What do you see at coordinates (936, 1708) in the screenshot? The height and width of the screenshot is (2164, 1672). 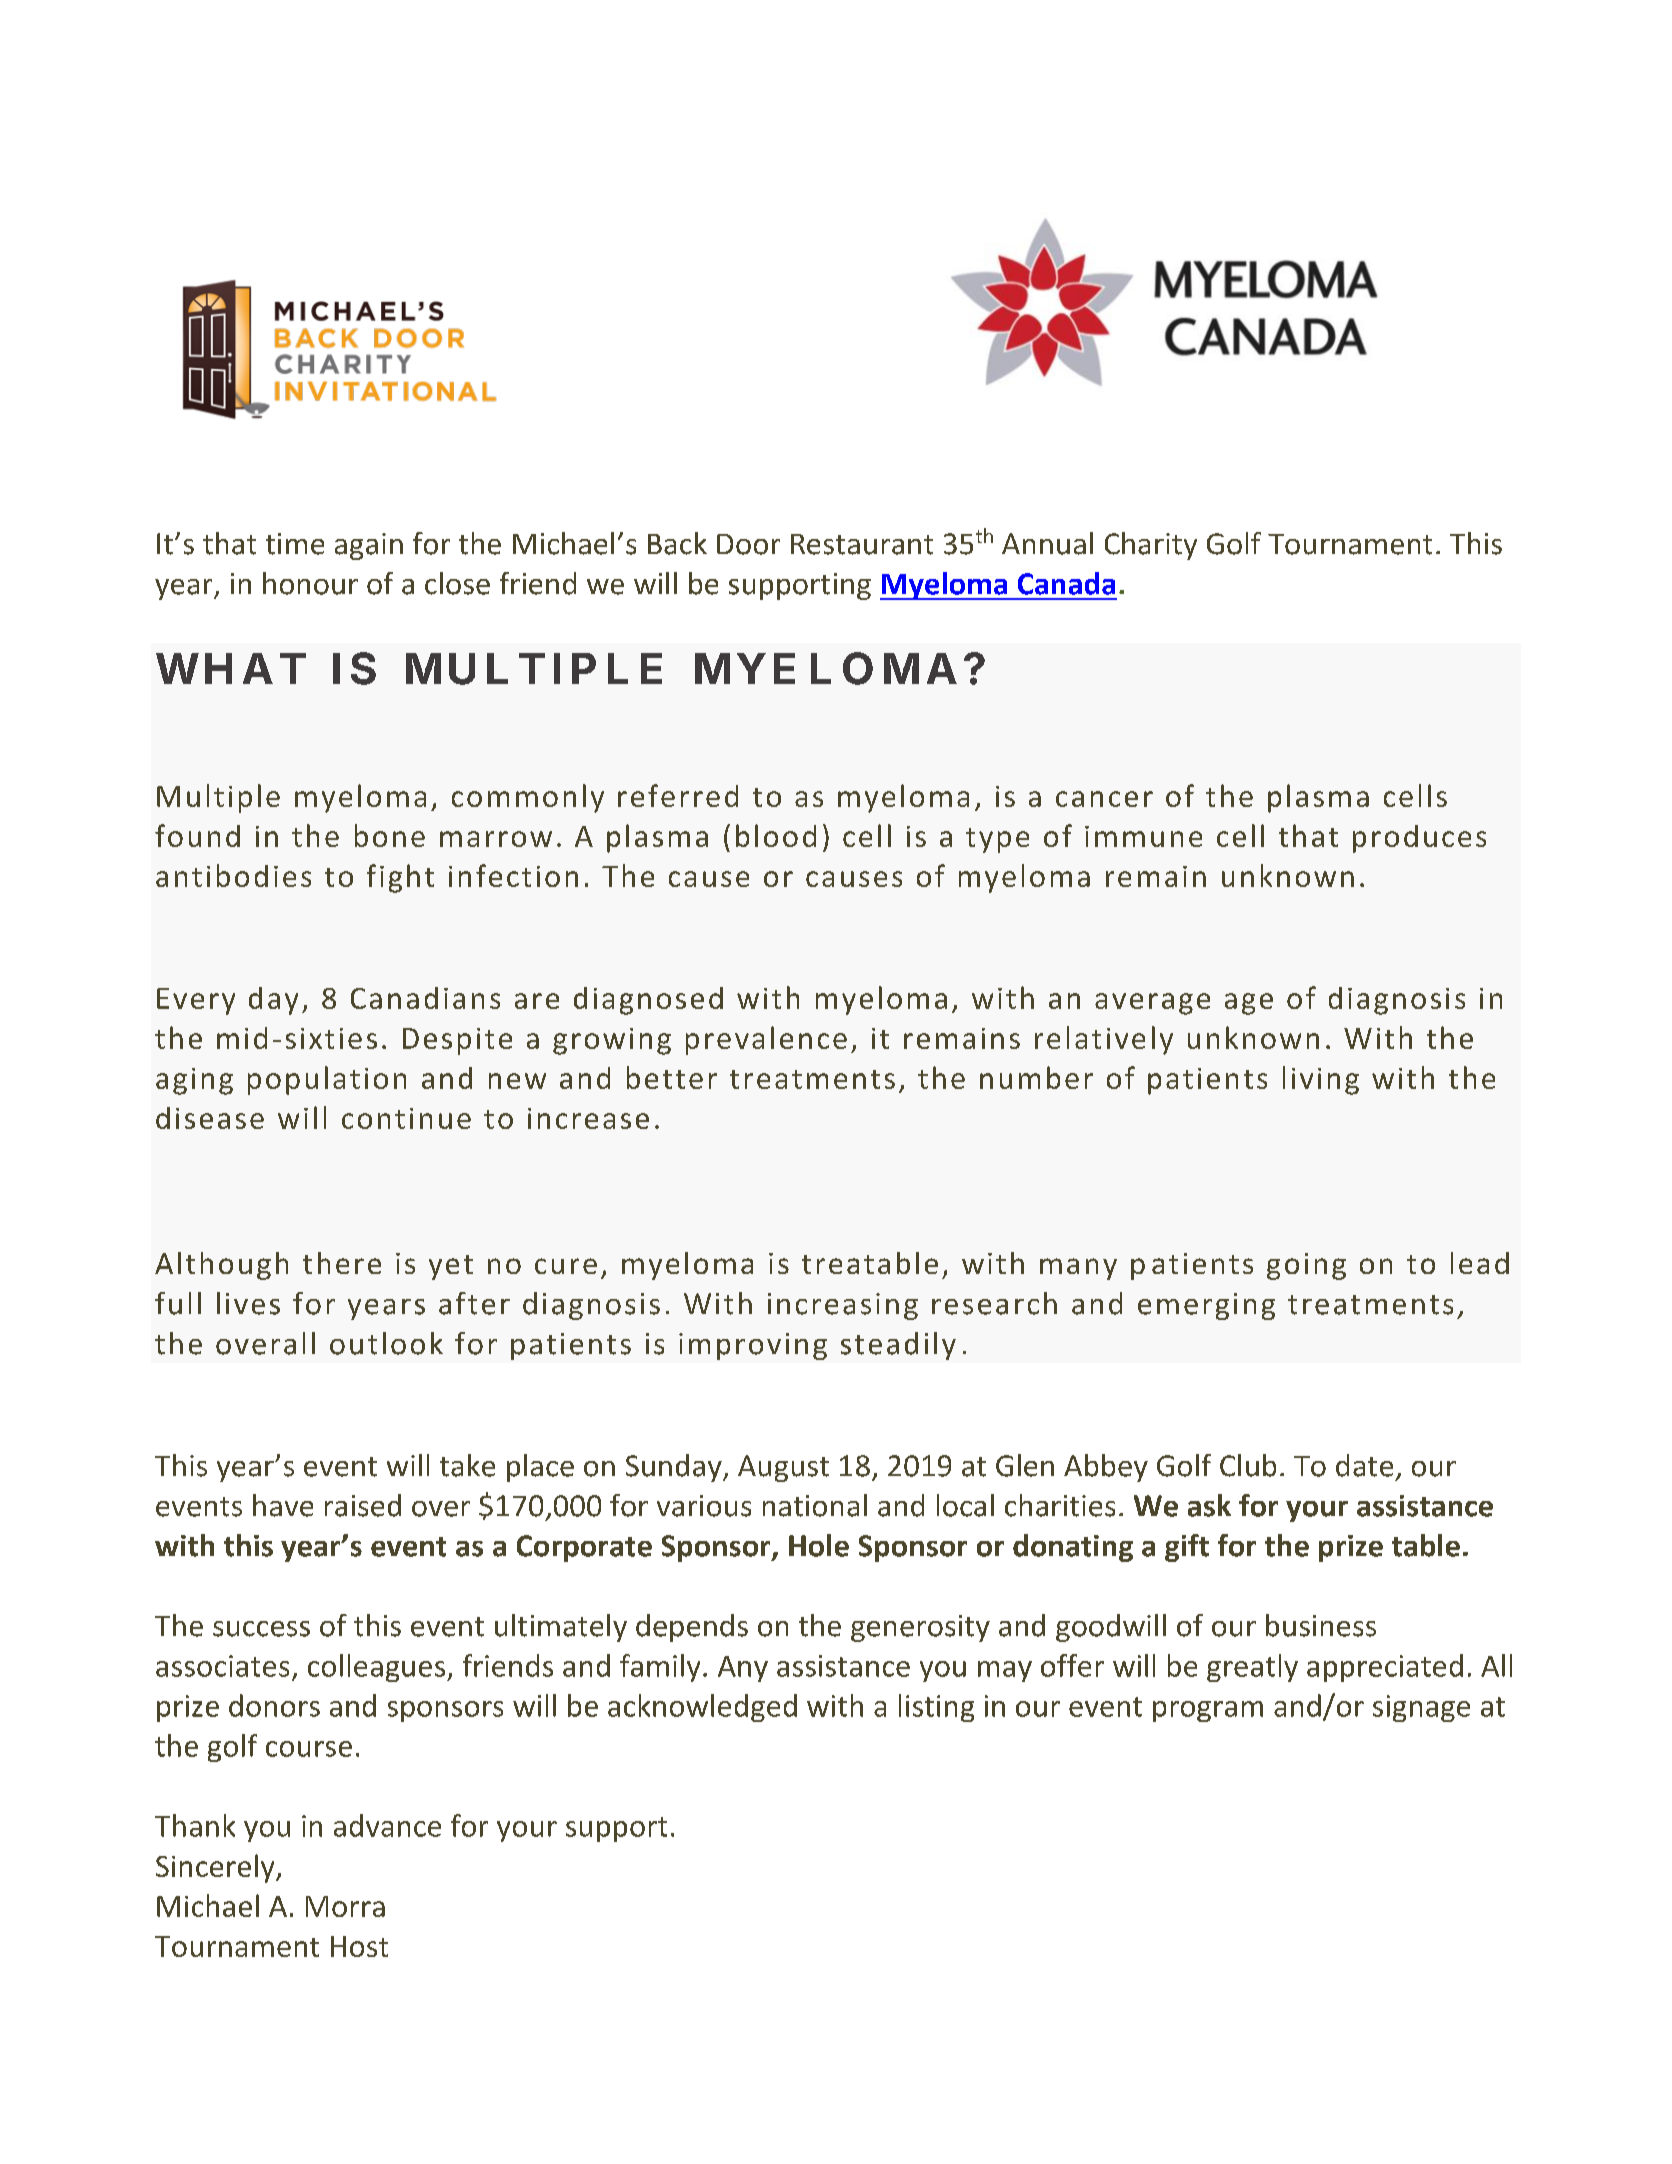 I see `listing` at bounding box center [936, 1708].
